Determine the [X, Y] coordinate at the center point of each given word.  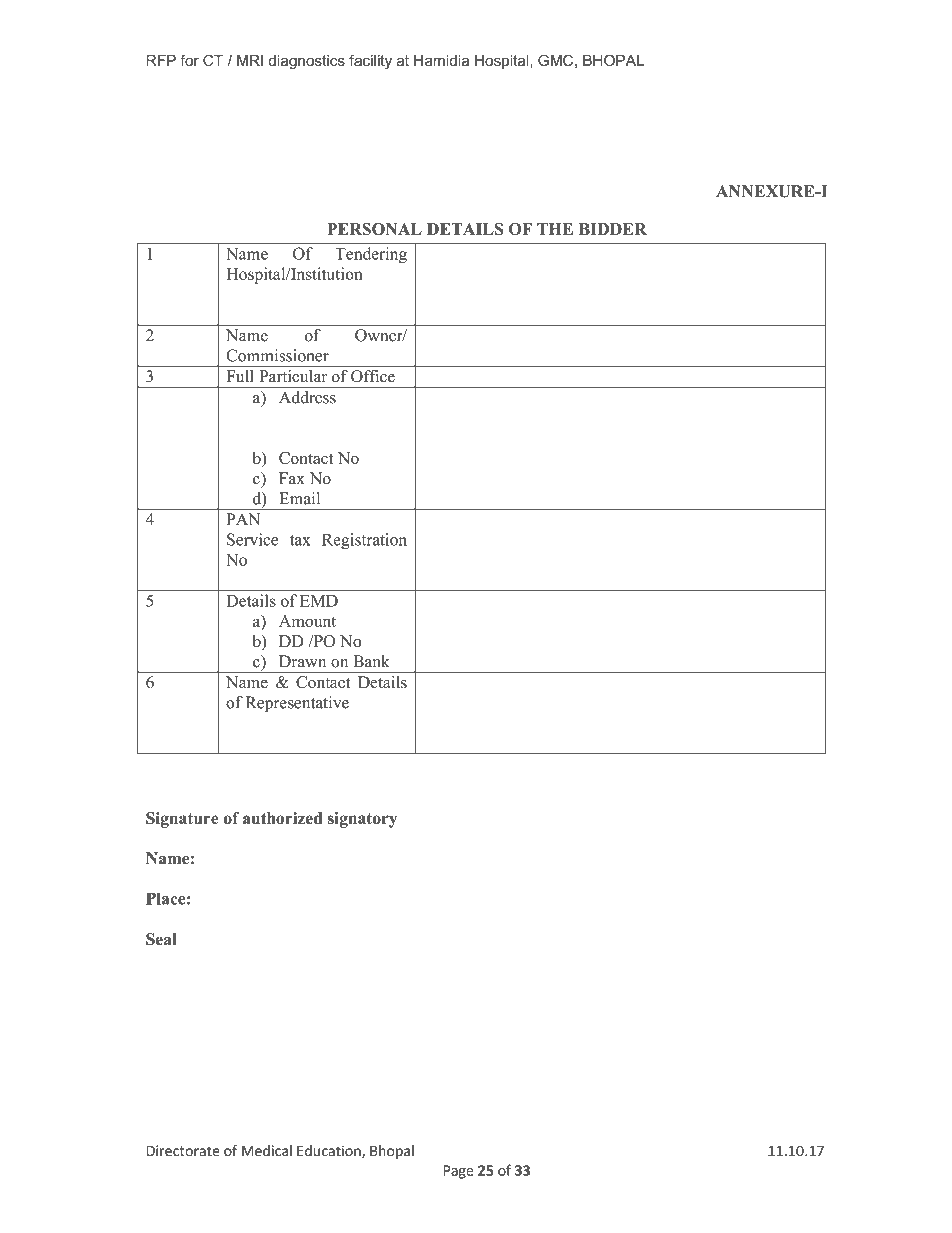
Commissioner [277, 355]
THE [555, 229]
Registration [364, 541]
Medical [267, 1150]
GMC [555, 60]
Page [459, 1172]
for [189, 60]
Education [330, 1152]
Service [252, 539]
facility [370, 61]
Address [307, 397]
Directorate [183, 1150]
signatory [362, 820]
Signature [182, 820]
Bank [371, 661]
